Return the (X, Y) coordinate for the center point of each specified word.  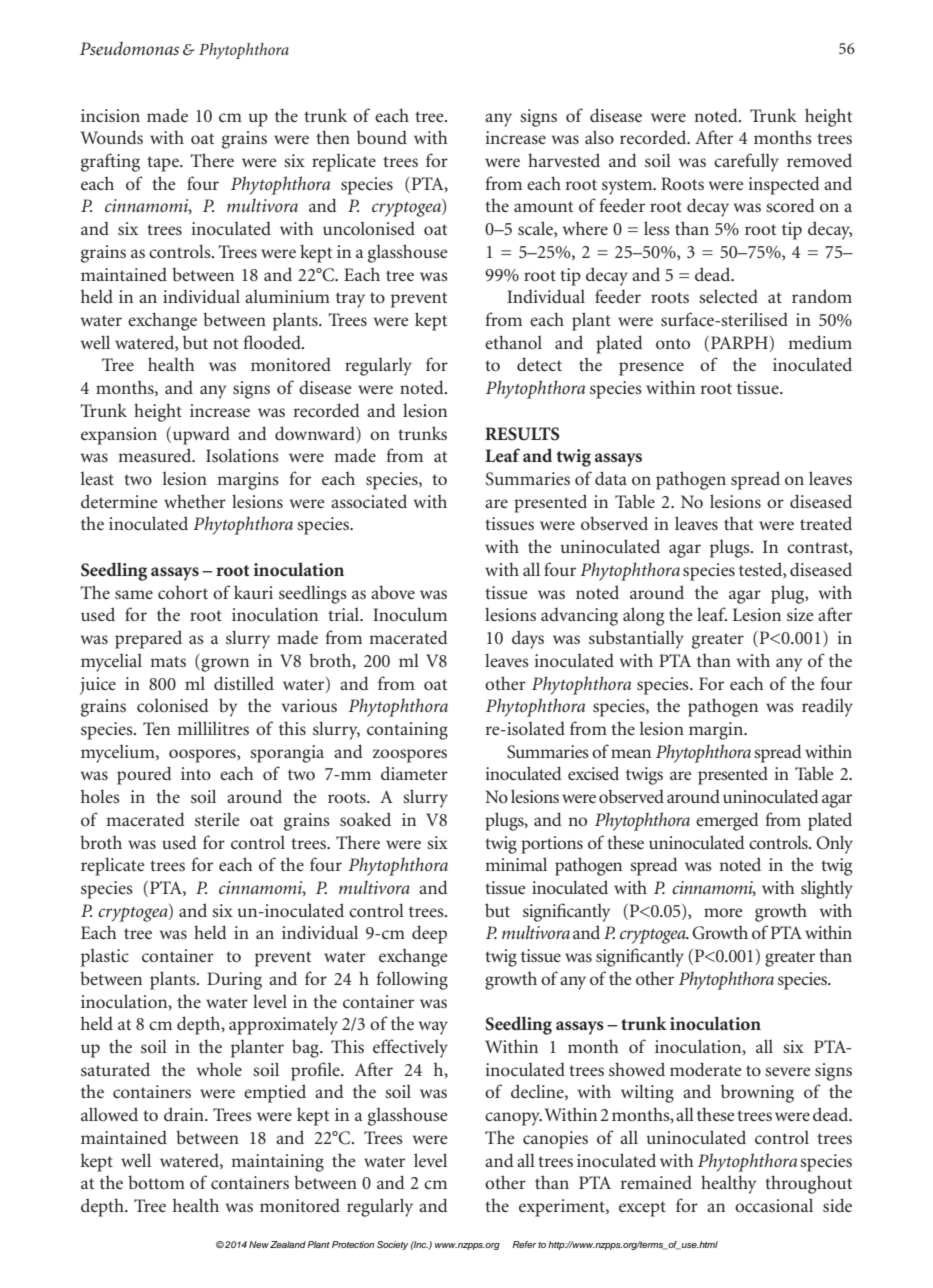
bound (382, 137)
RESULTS (522, 434)
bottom (156, 1182)
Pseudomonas (129, 48)
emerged (727, 821)
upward (201, 435)
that (738, 523)
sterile (217, 819)
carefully (746, 162)
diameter (414, 773)
